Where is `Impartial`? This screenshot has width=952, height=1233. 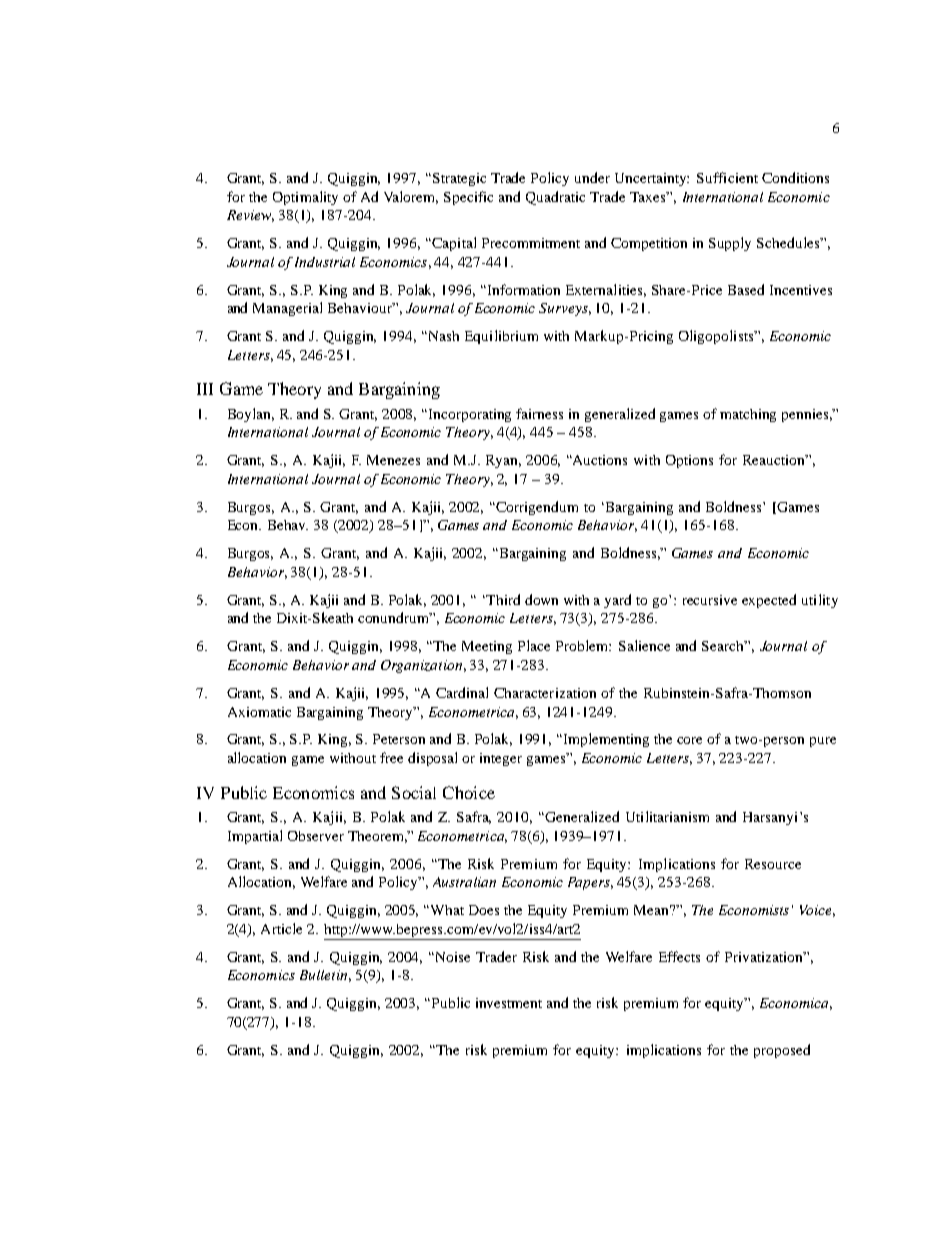
Impartial is located at coordinates (255, 837).
